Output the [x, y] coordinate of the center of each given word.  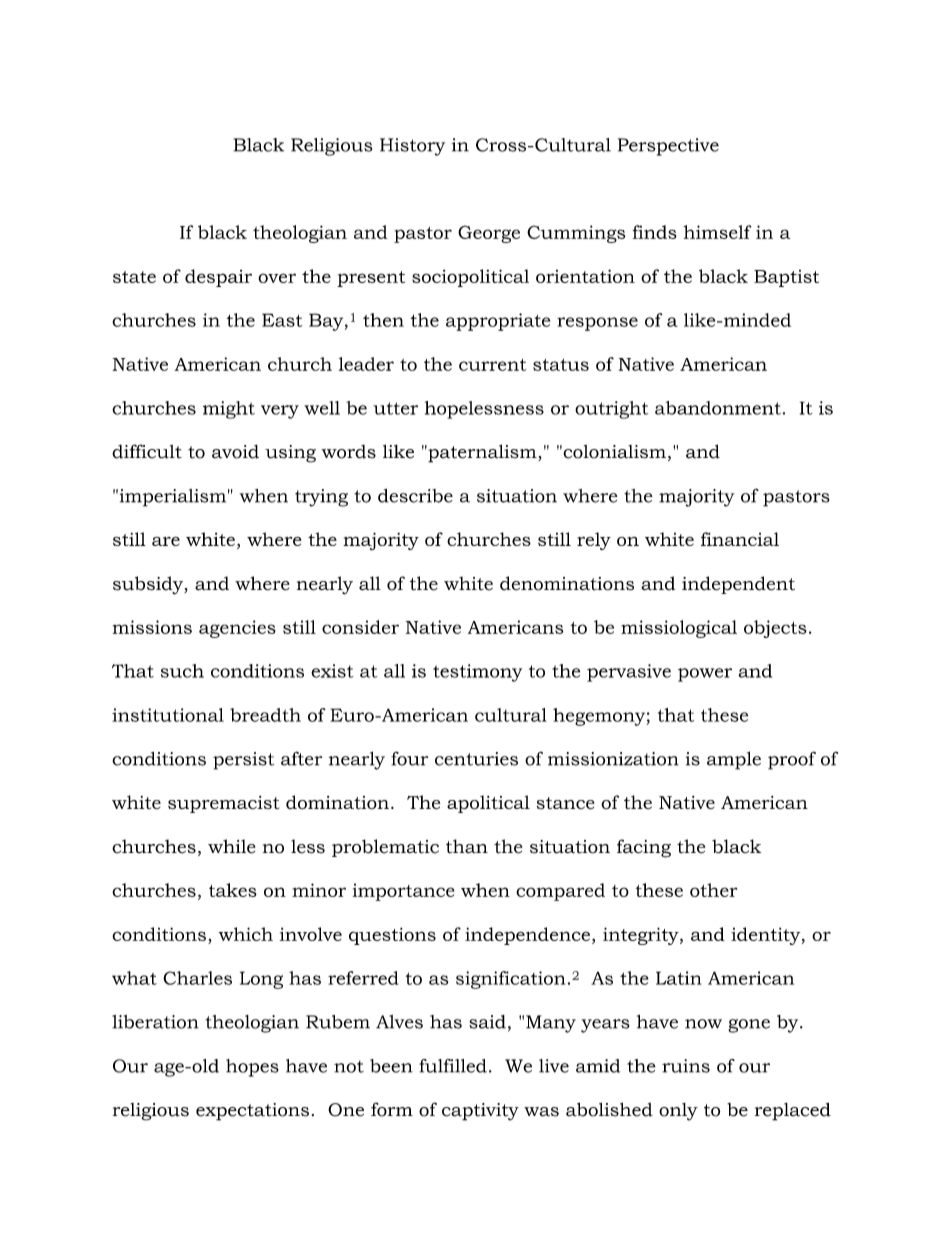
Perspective [668, 147]
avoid [235, 452]
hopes [252, 1068]
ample [734, 760]
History [412, 147]
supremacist [223, 804]
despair [218, 278]
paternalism [482, 453]
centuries [476, 759]
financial [740, 539]
